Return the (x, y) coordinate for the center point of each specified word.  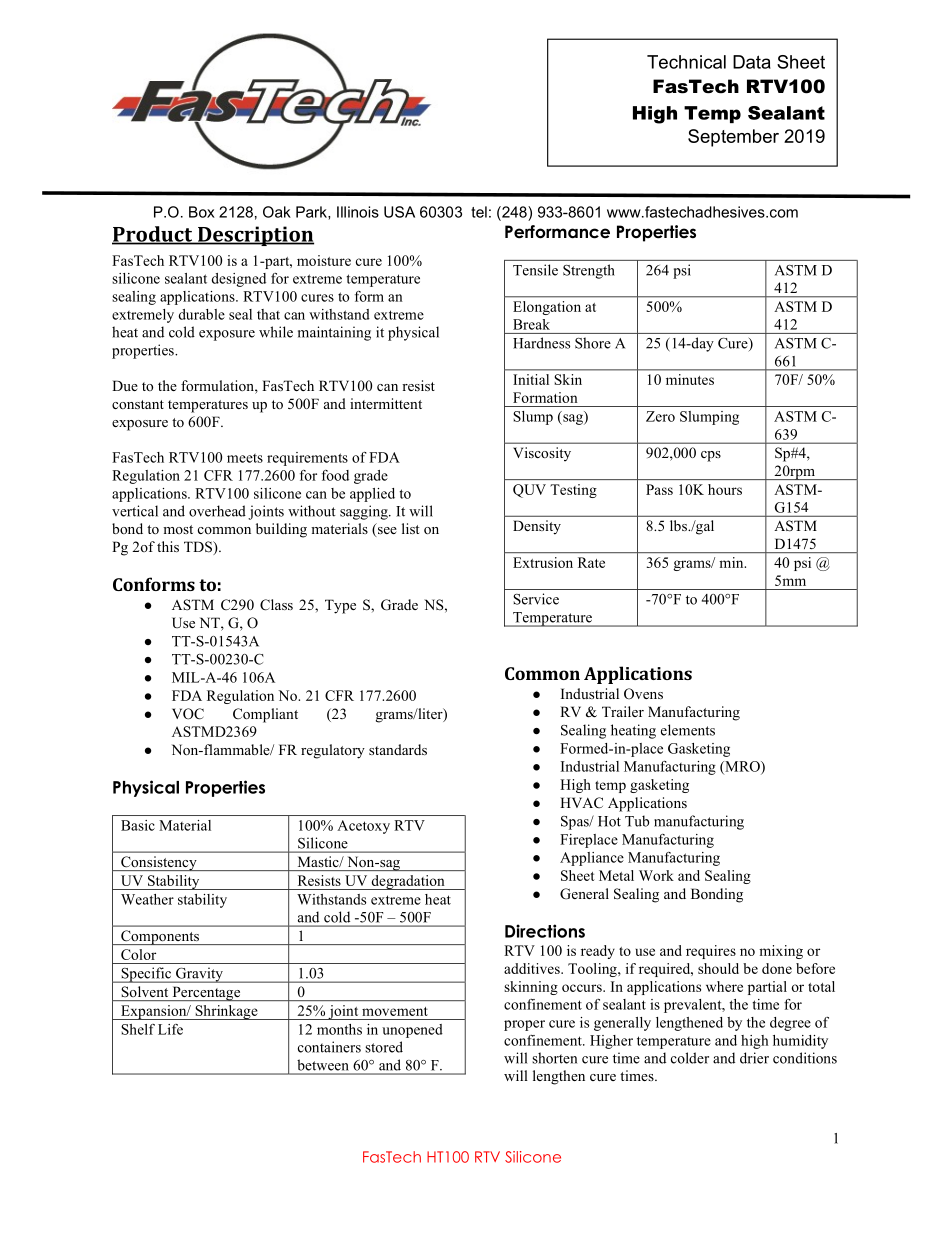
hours (725, 489)
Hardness (541, 343)
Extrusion (543, 562)
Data (752, 62)
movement (395, 1011)
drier (754, 1058)
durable (201, 314)
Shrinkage (226, 1012)
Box (202, 212)
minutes (690, 379)
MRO (742, 767)
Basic (138, 825)
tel (479, 212)
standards (398, 749)
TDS (199, 548)
